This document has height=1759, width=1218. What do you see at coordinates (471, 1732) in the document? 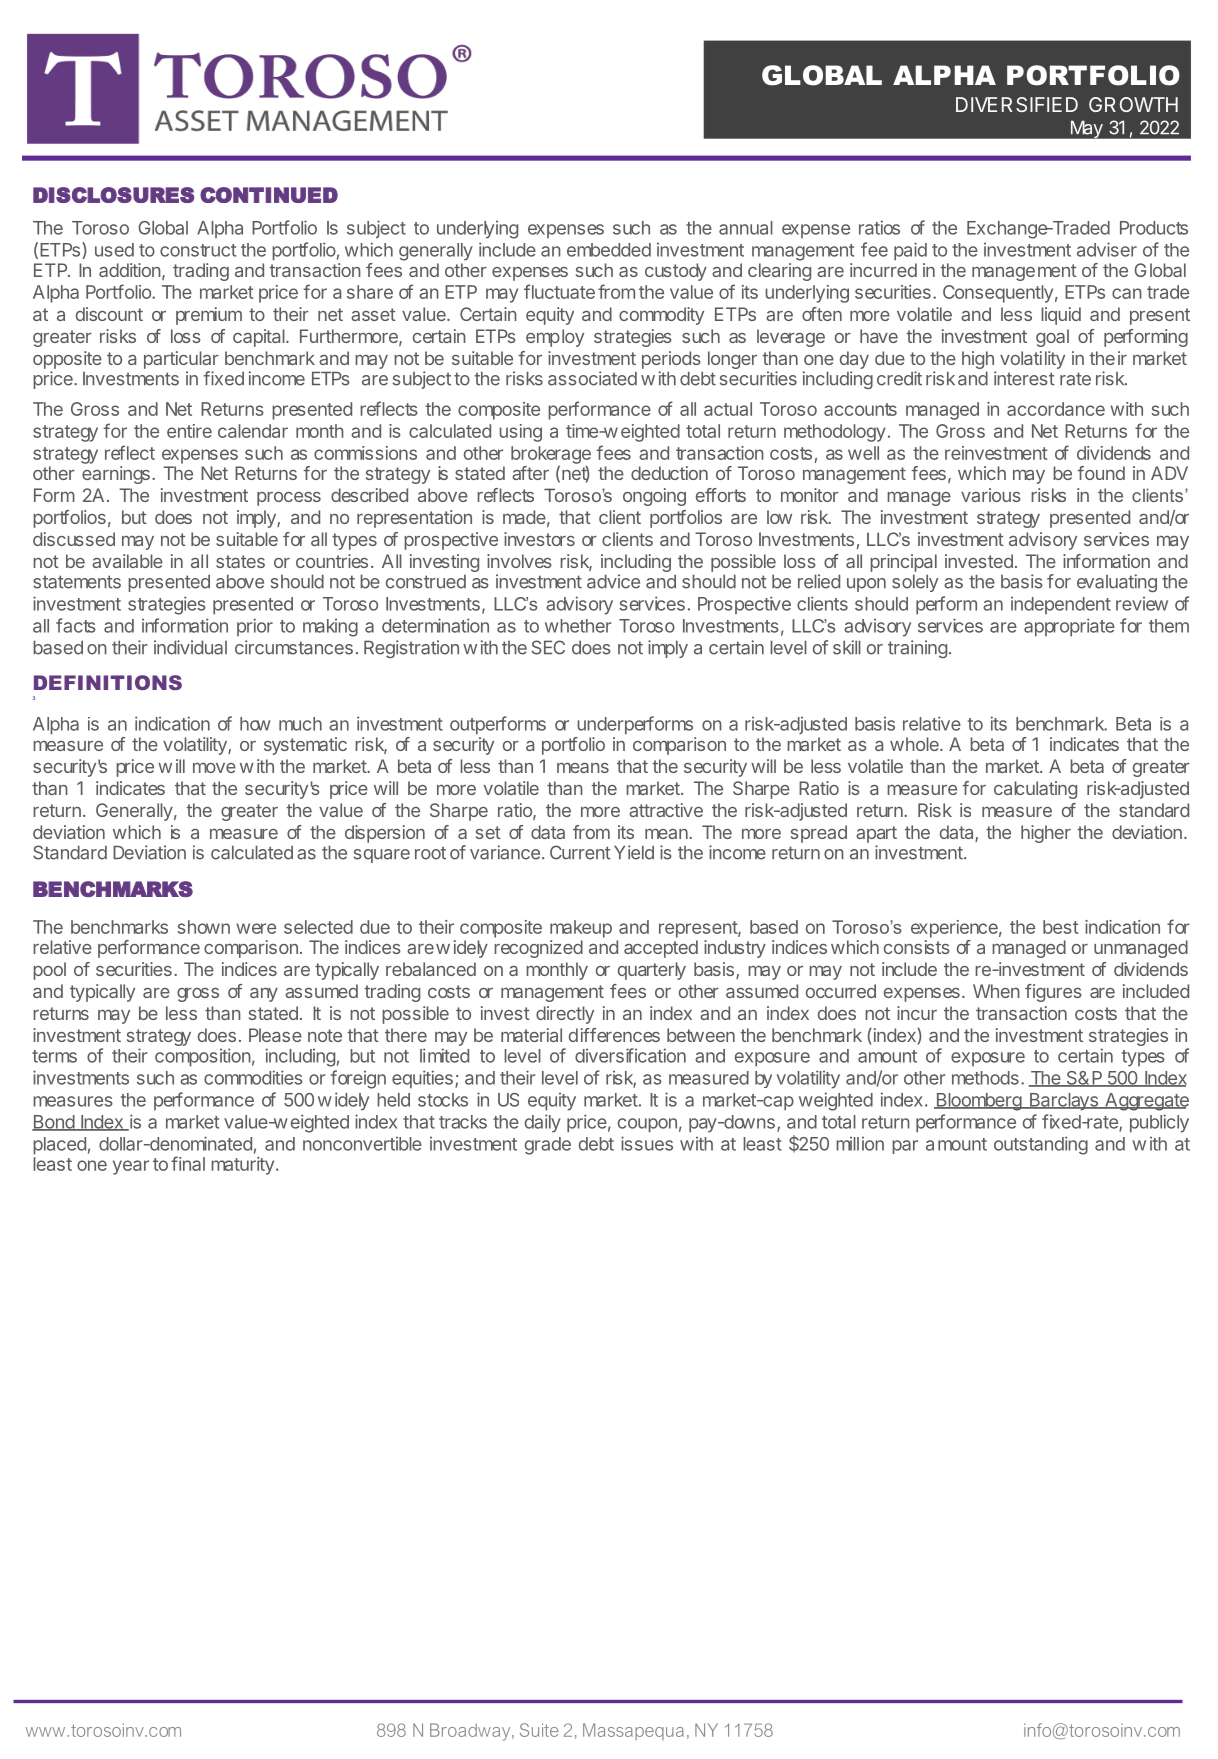
I see `Broadway` at bounding box center [471, 1732].
